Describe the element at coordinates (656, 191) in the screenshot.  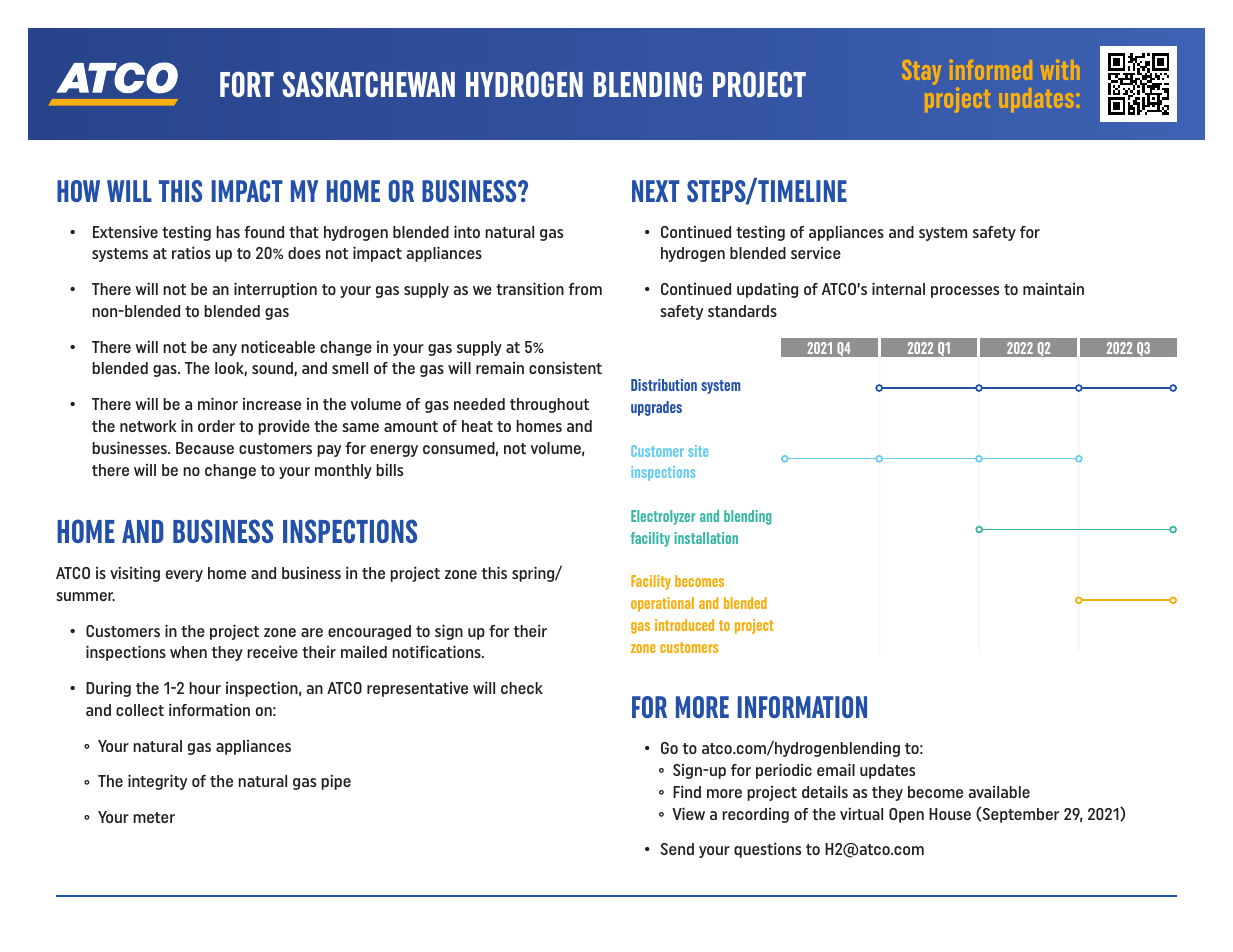
I see `NEXT` at that location.
